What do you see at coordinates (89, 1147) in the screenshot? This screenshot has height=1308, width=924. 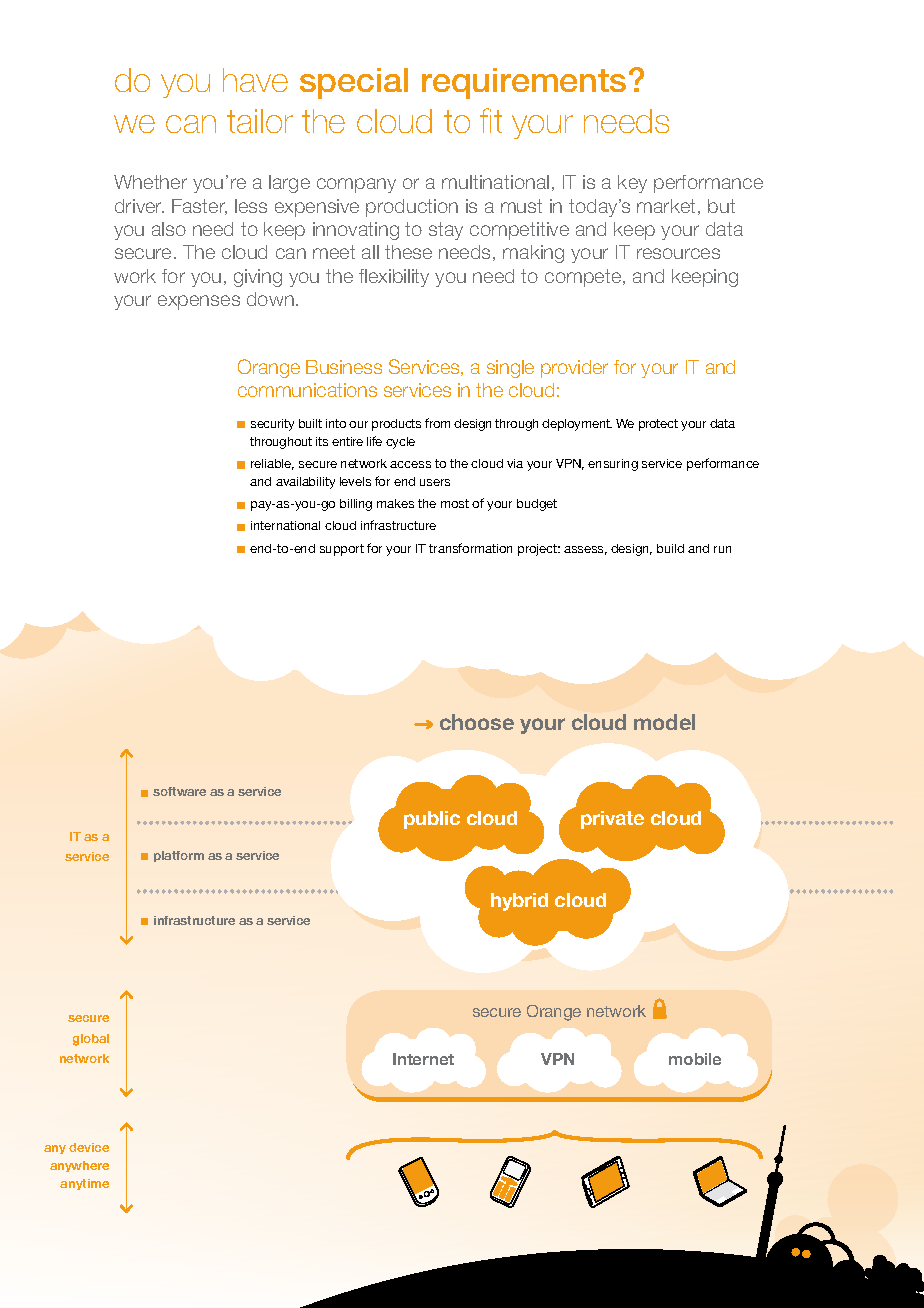 I see `device` at bounding box center [89, 1147].
